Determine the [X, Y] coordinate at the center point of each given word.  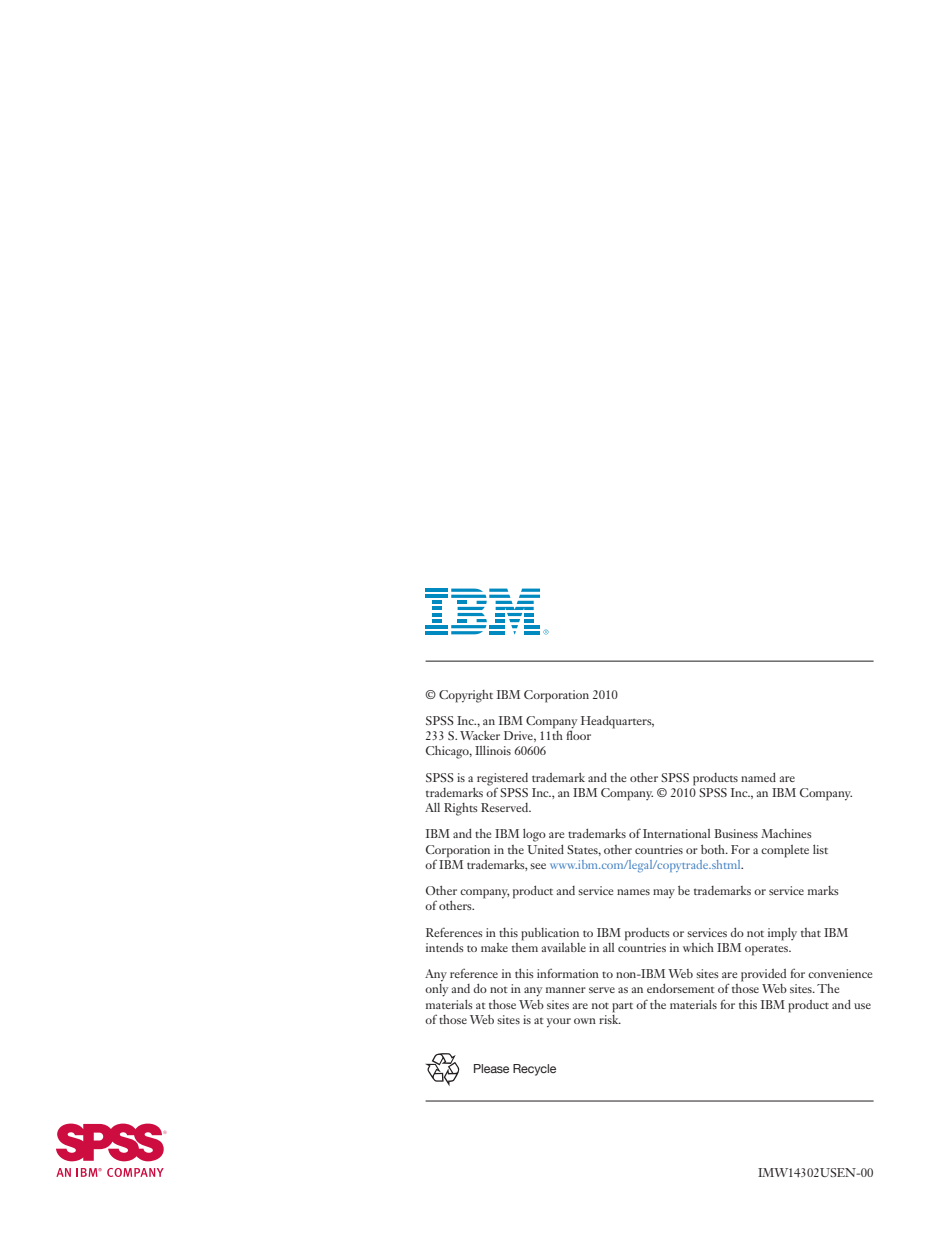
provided [763, 975]
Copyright [466, 696]
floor [579, 734]
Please [491, 1068]
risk [610, 1018]
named [758, 777]
